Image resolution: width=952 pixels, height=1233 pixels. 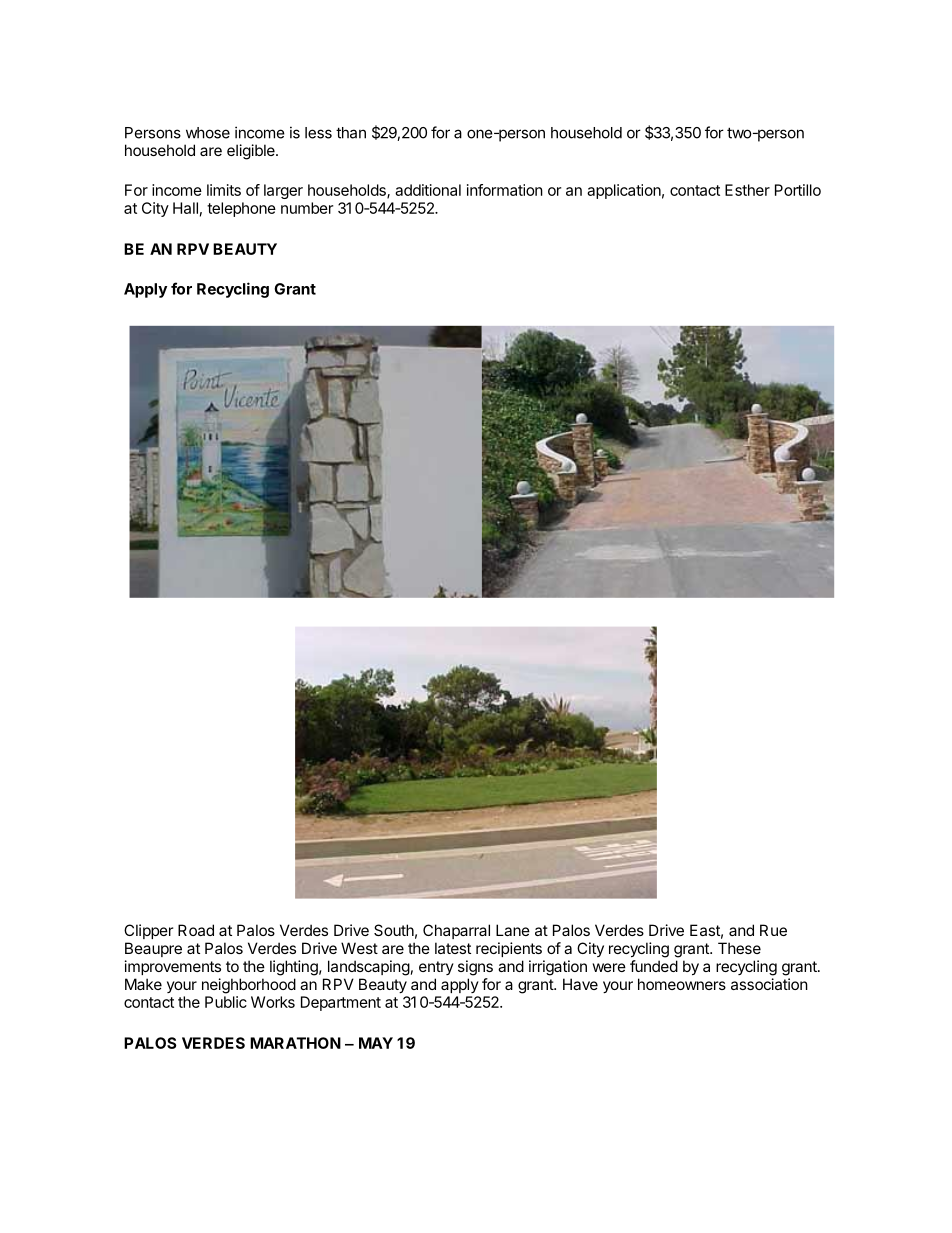 I want to click on signs, so click(x=475, y=968).
